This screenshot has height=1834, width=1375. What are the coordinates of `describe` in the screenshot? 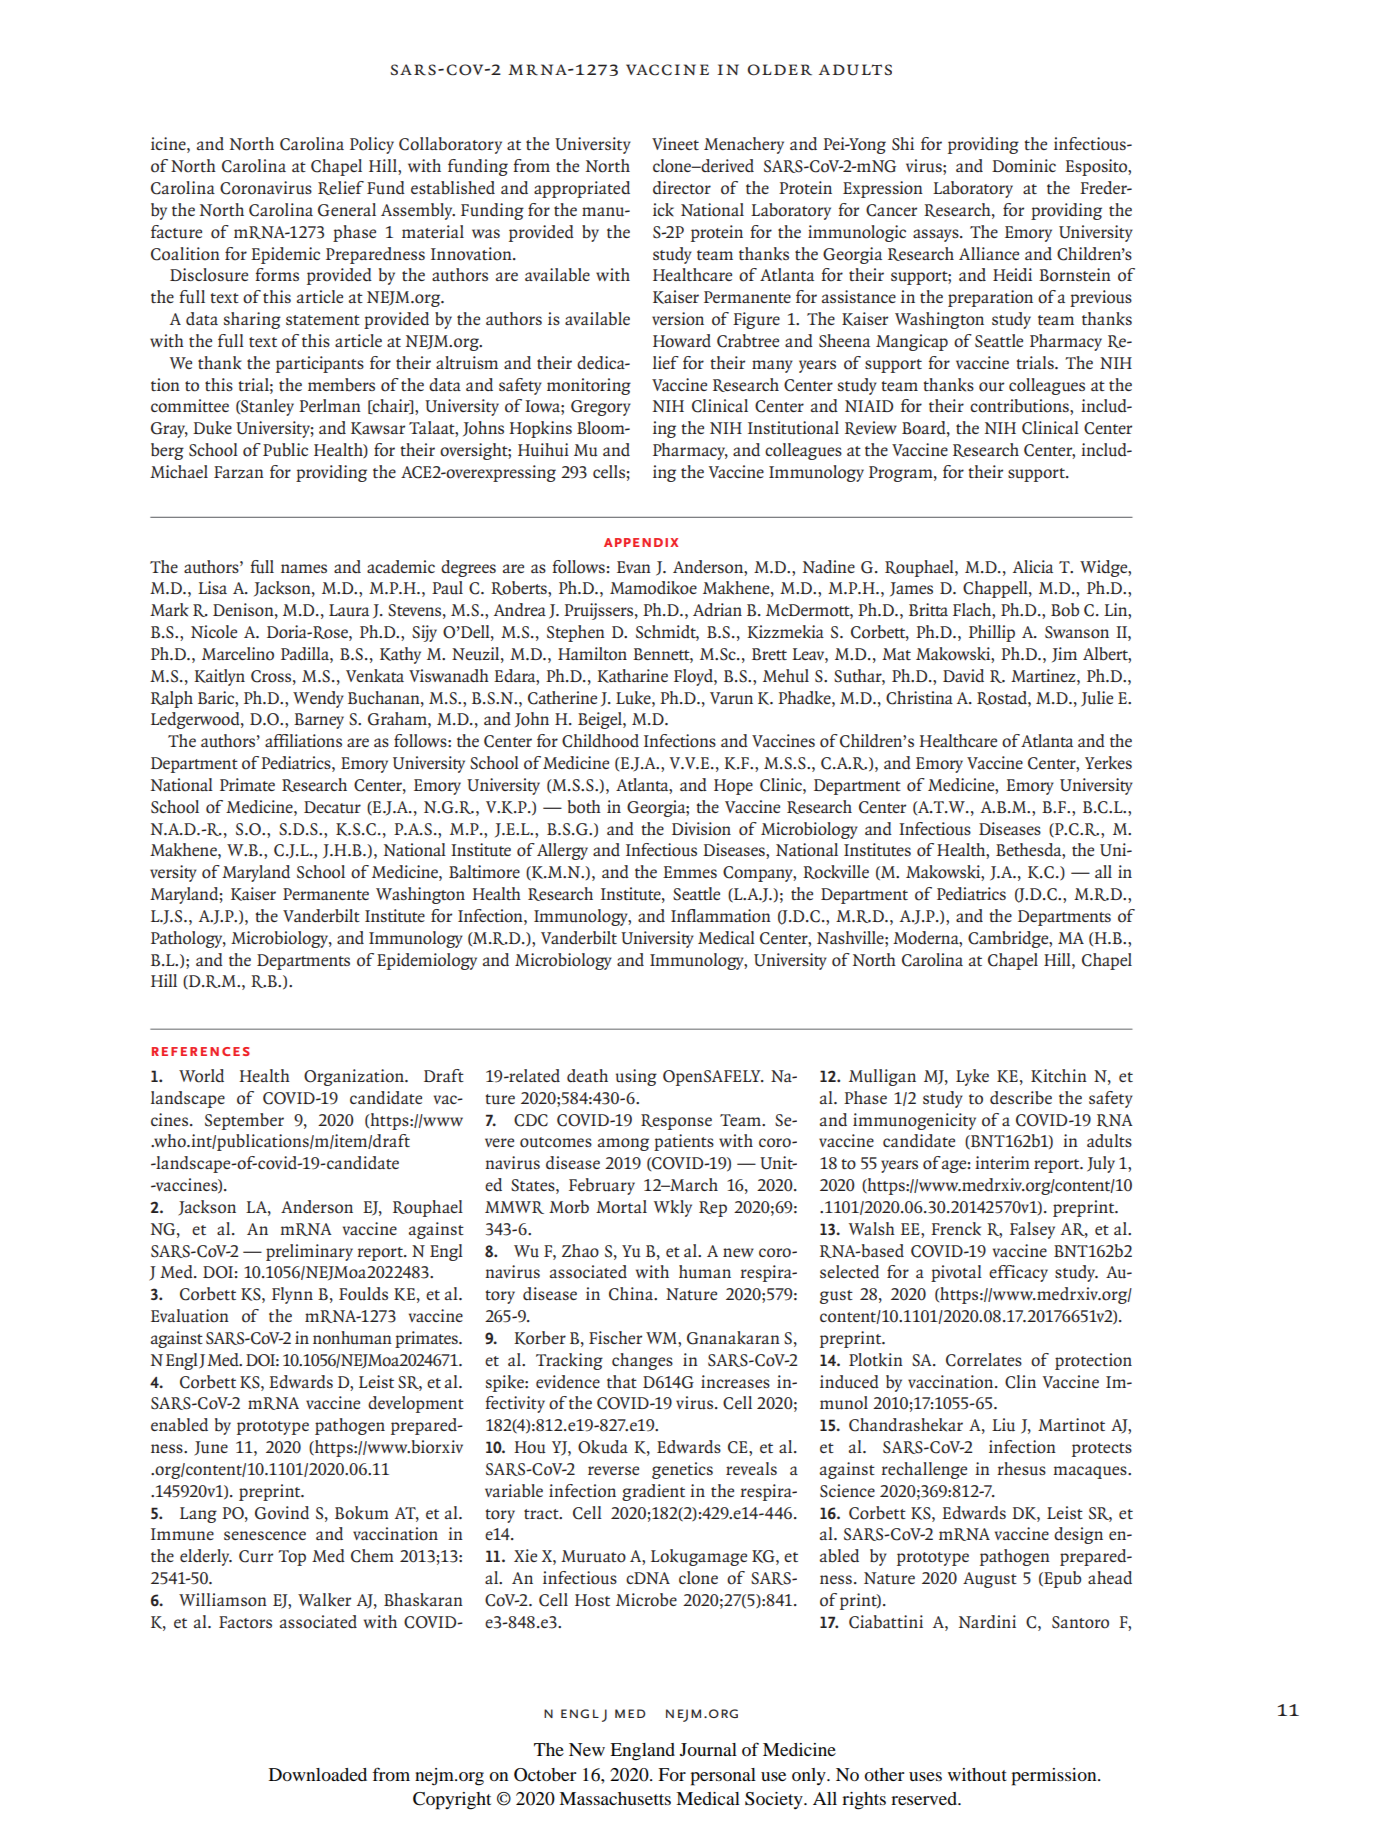 It's located at (1021, 1098).
